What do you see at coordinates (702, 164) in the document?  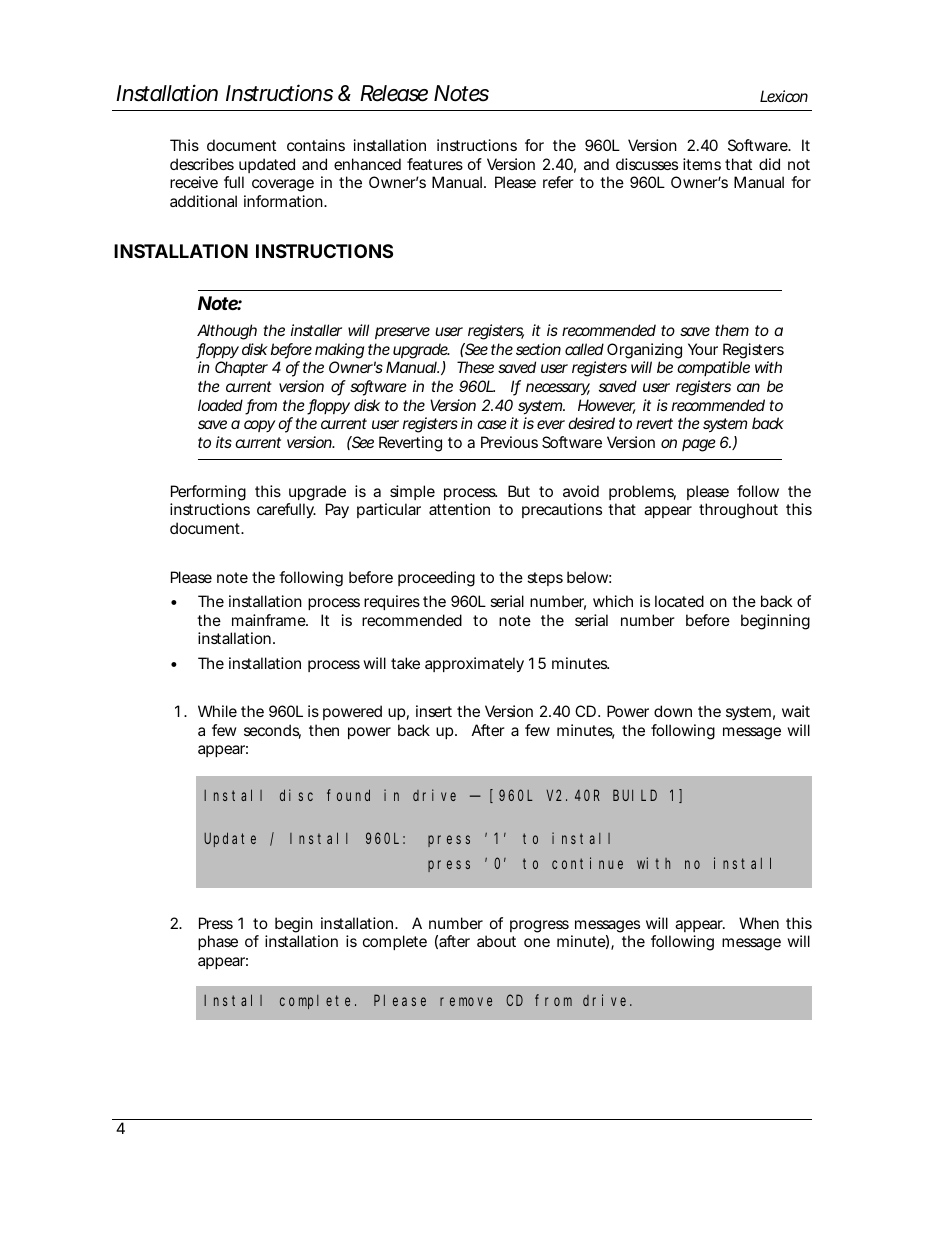 I see `items` at bounding box center [702, 164].
